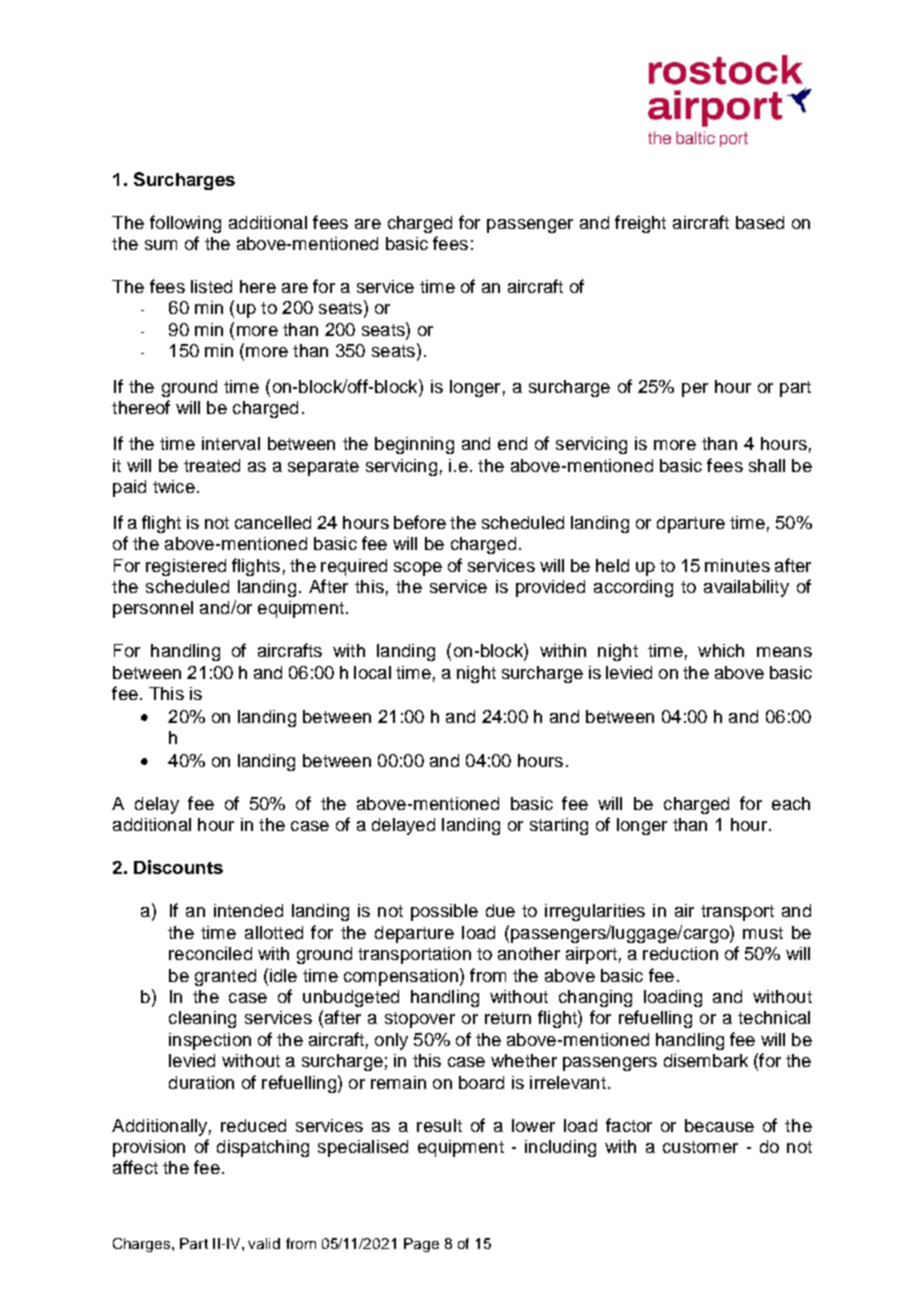 This screenshot has width=924, height=1308. I want to click on local, so click(372, 672).
